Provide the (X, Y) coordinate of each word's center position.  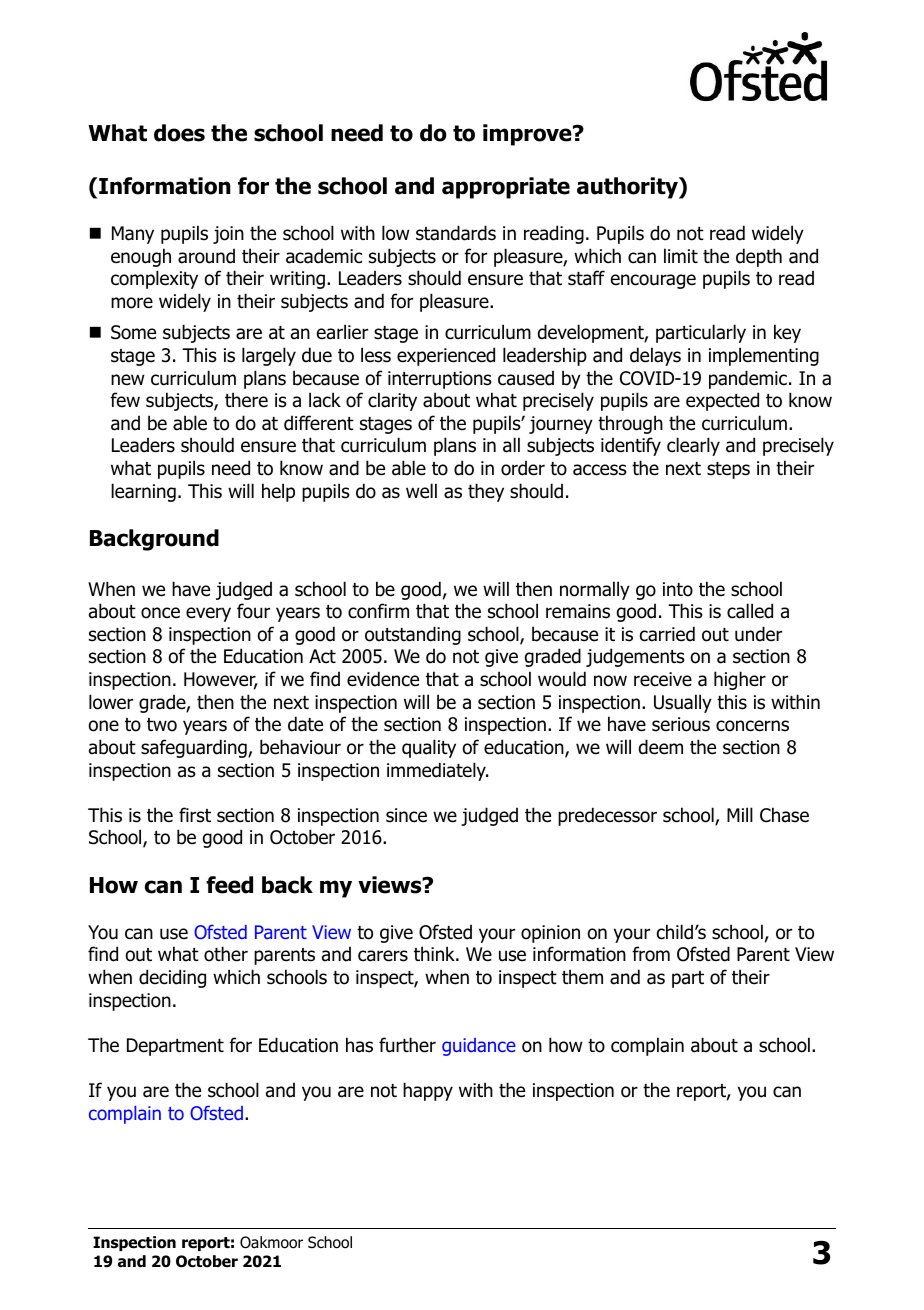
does (179, 133)
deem (661, 747)
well (421, 491)
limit (681, 255)
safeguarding (195, 748)
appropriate (506, 188)
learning (143, 492)
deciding (172, 978)
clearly (693, 446)
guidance (479, 1047)
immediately (437, 771)
